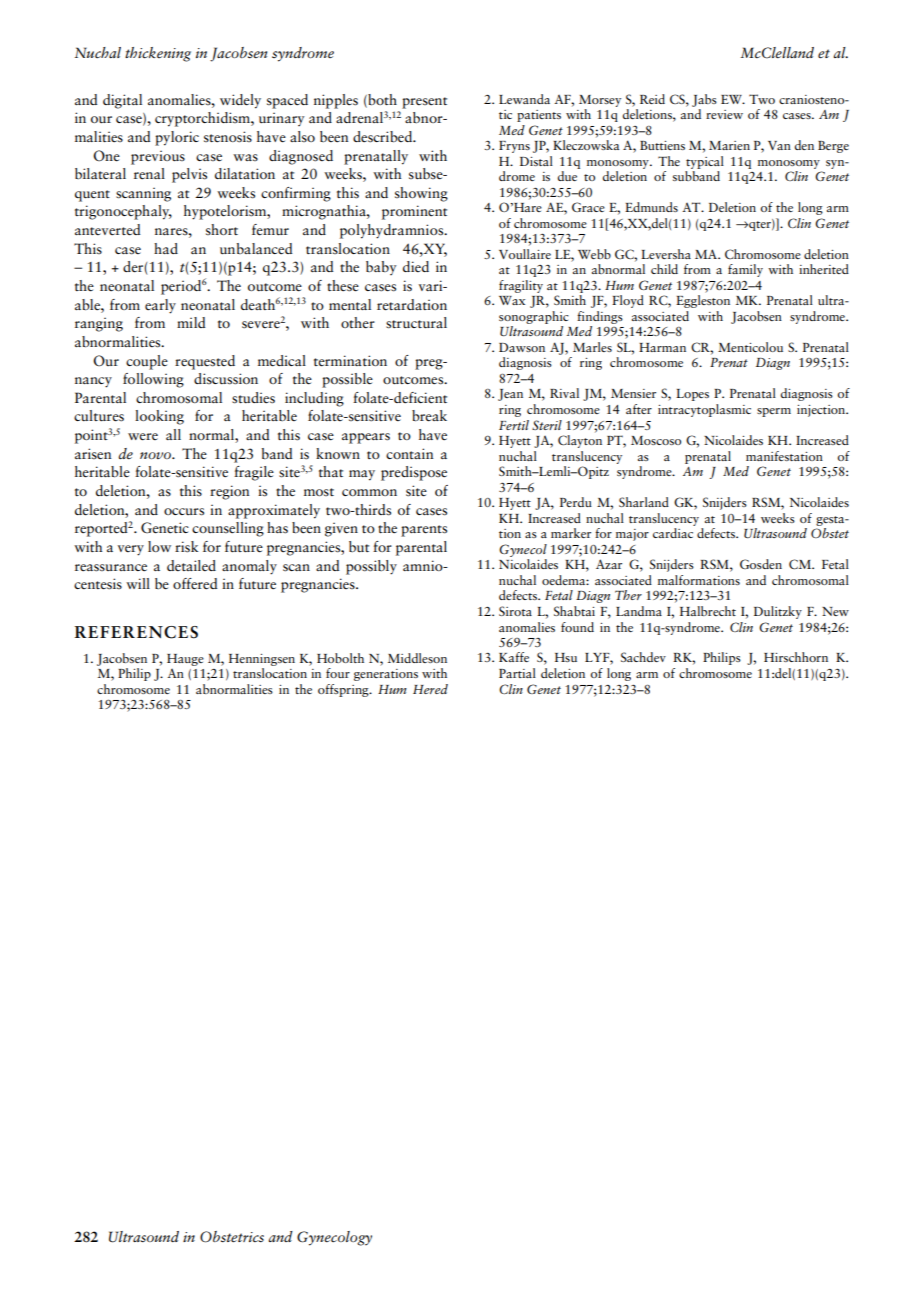 This screenshot has width=924, height=1308. What do you see at coordinates (136, 632) in the screenshot?
I see `REFERENCES` at bounding box center [136, 632].
